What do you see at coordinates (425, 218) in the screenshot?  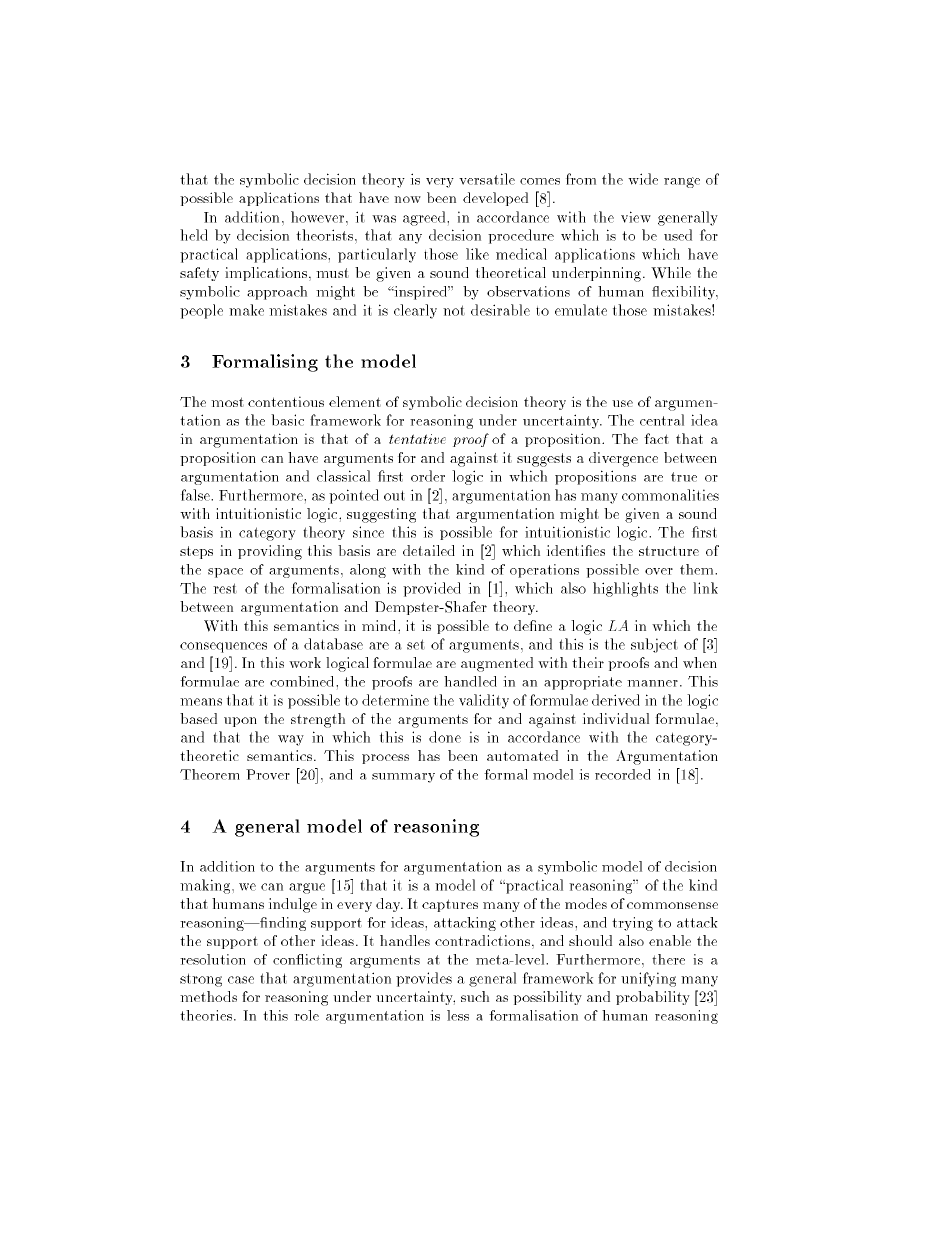 I see `agreed` at bounding box center [425, 218].
